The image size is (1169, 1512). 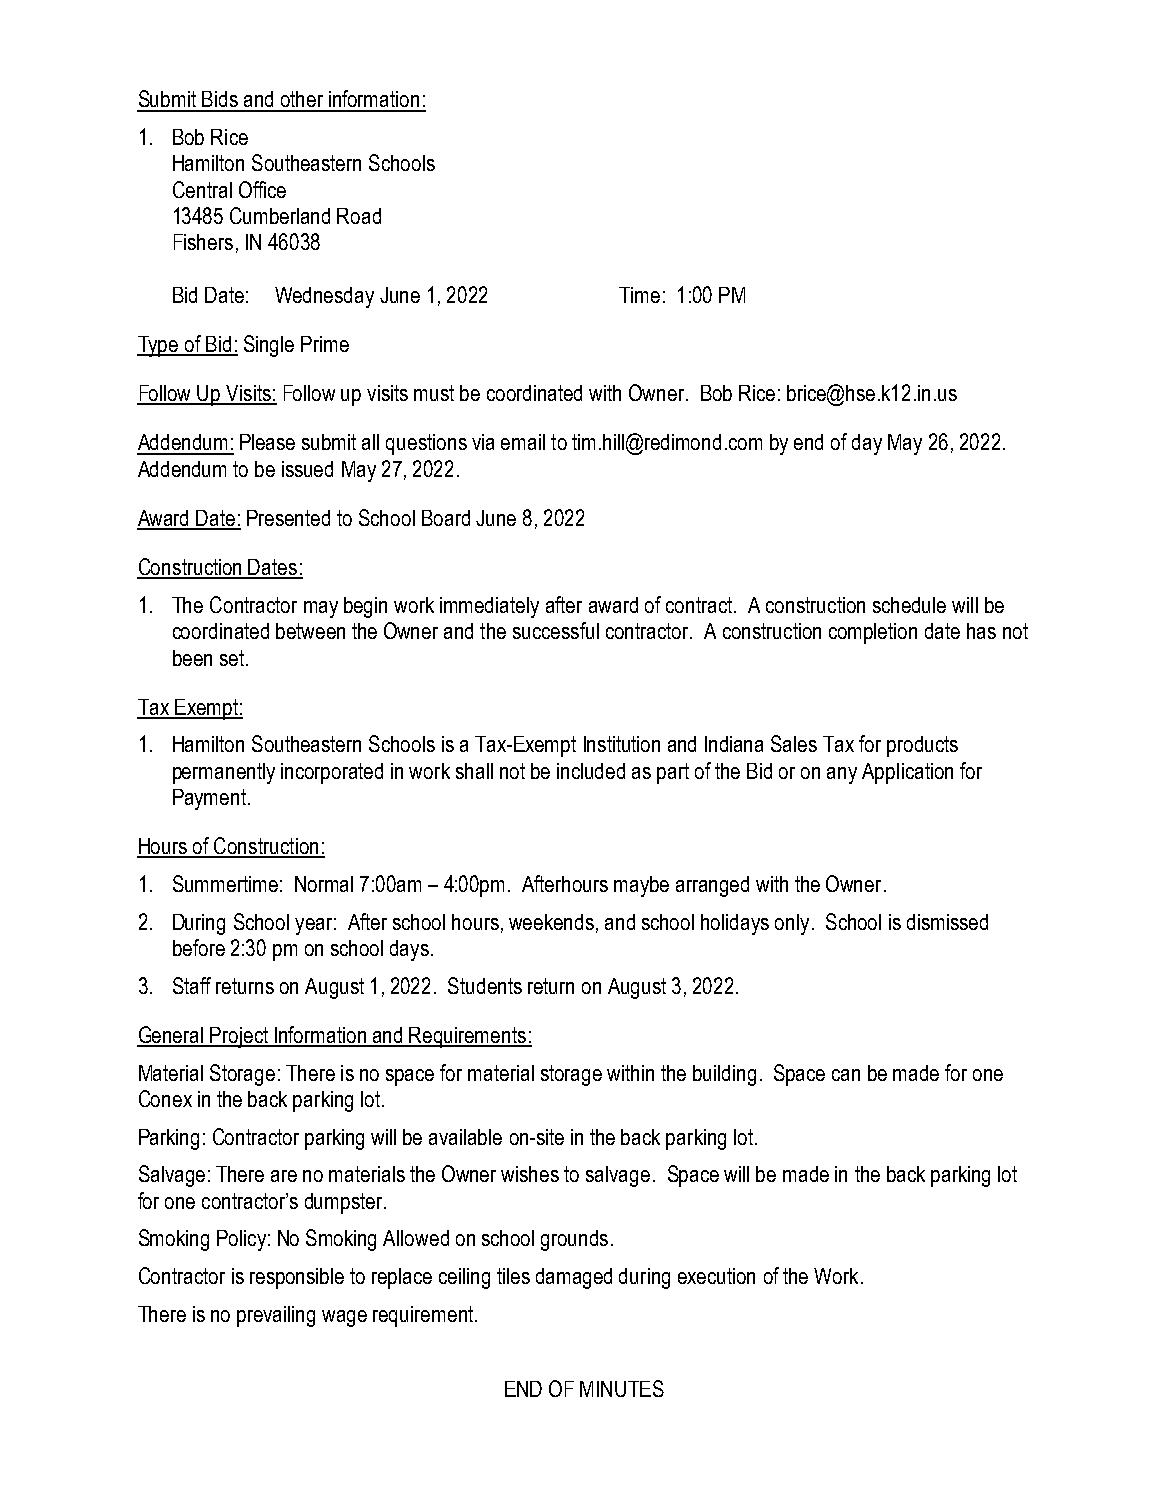 What do you see at coordinates (947, 922) in the page?
I see `dismissed` at bounding box center [947, 922].
